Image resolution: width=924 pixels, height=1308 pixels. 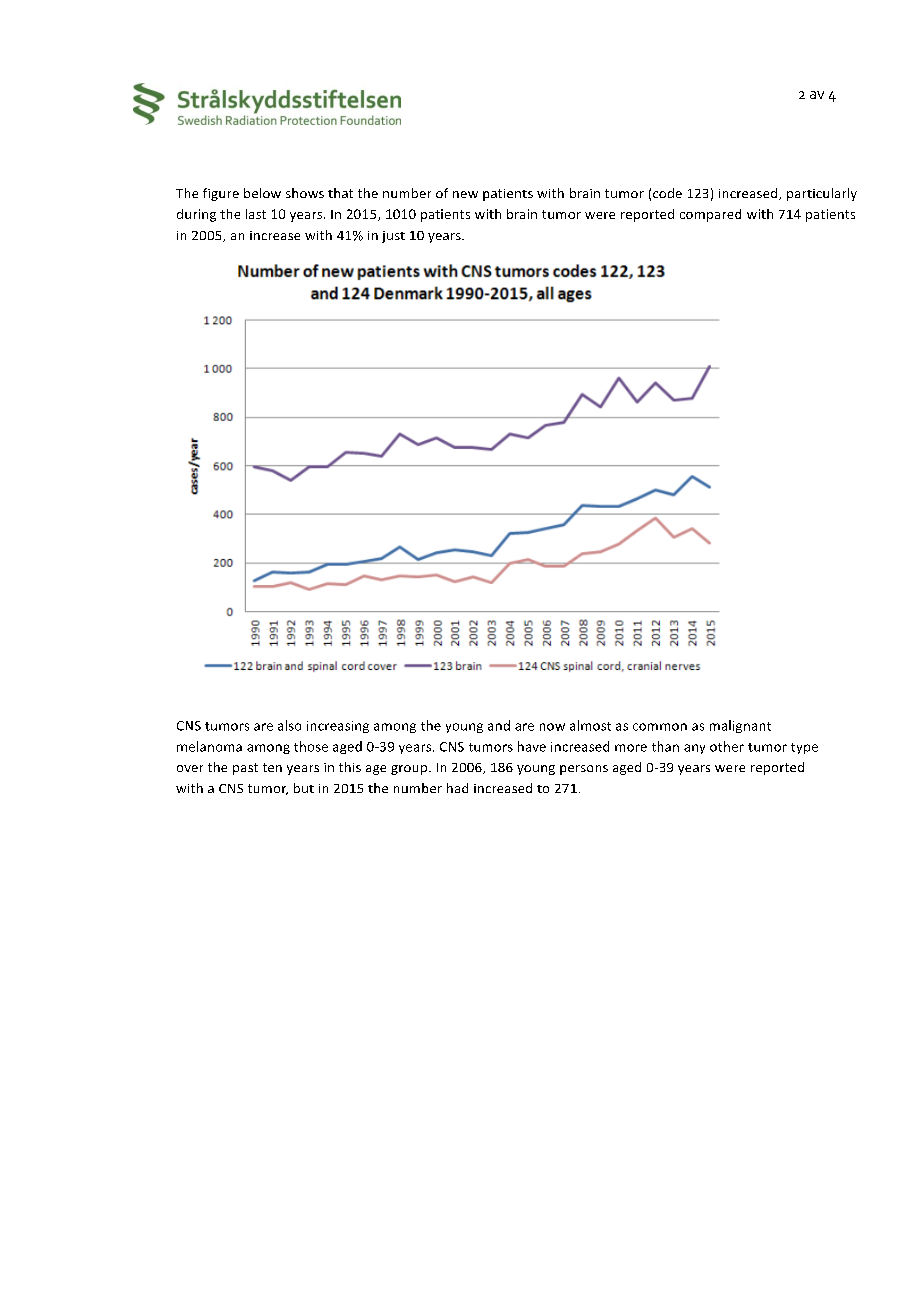 I want to click on also, so click(x=289, y=725).
